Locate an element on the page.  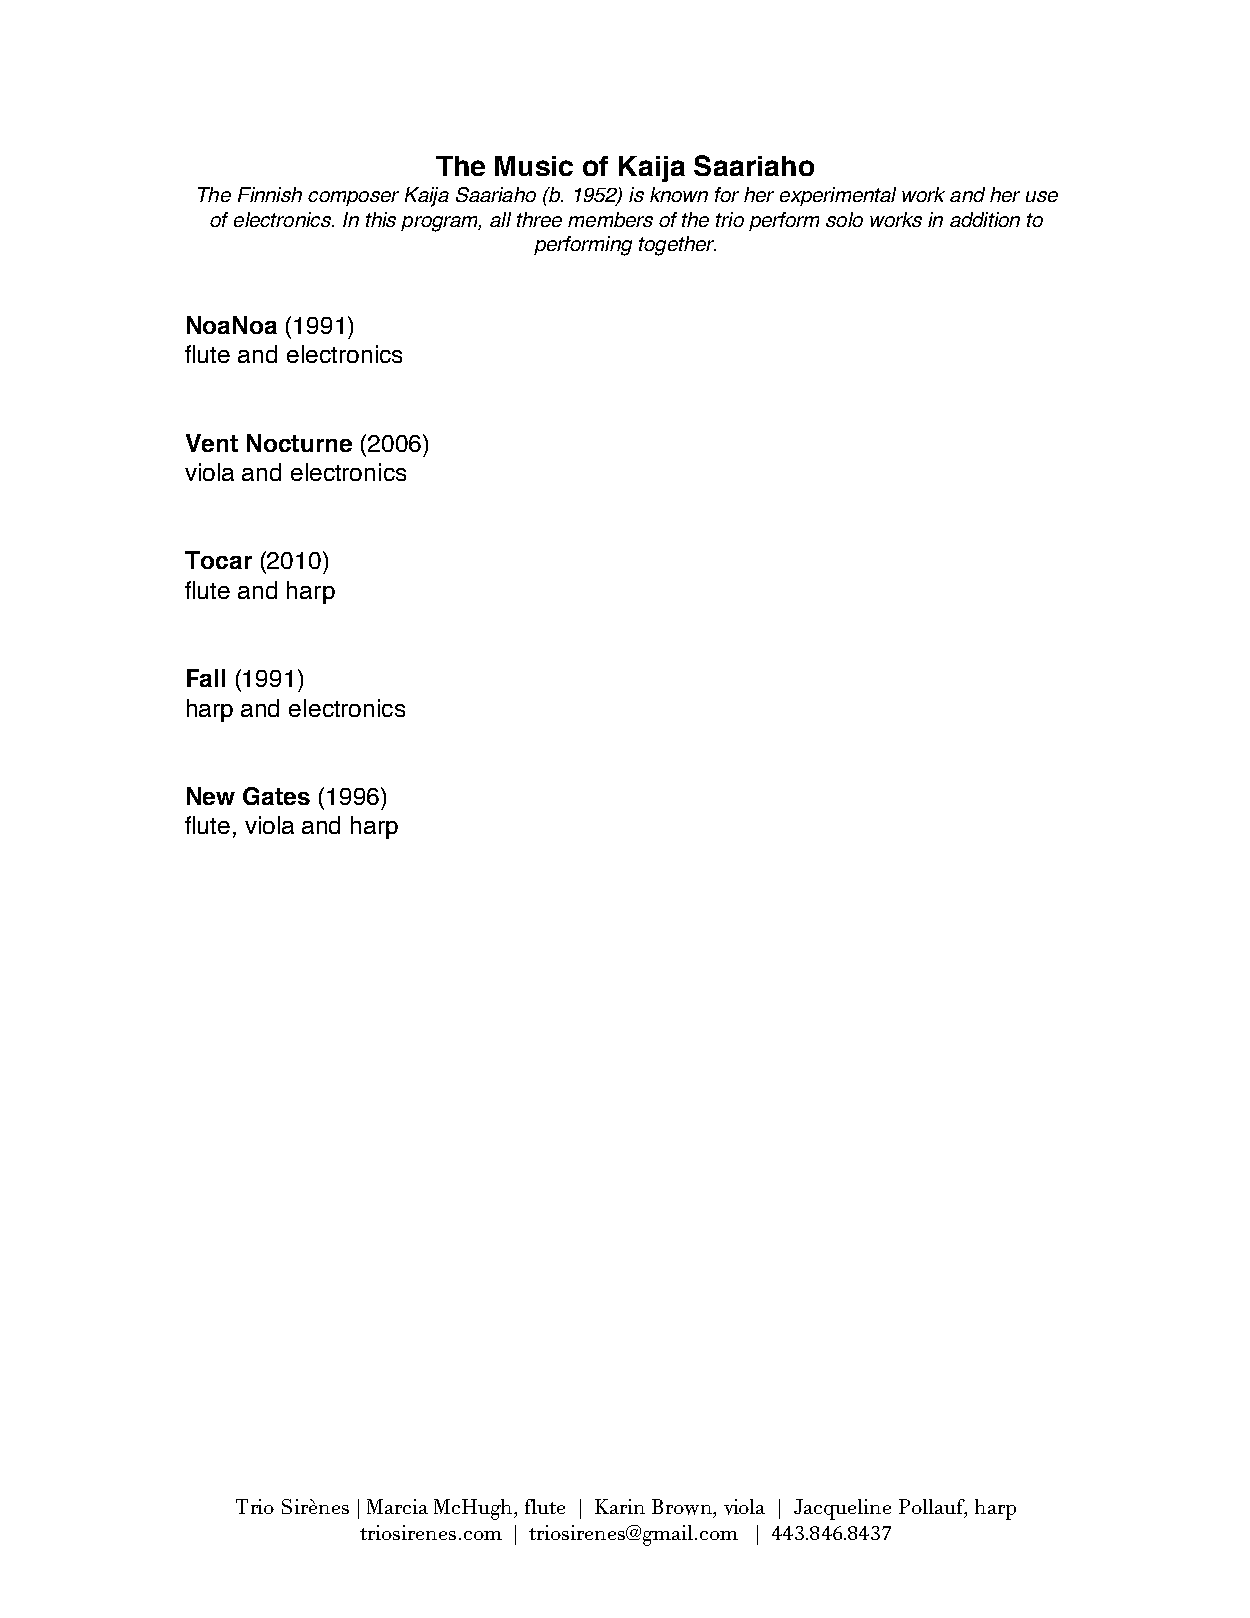
addition is located at coordinates (985, 219).
